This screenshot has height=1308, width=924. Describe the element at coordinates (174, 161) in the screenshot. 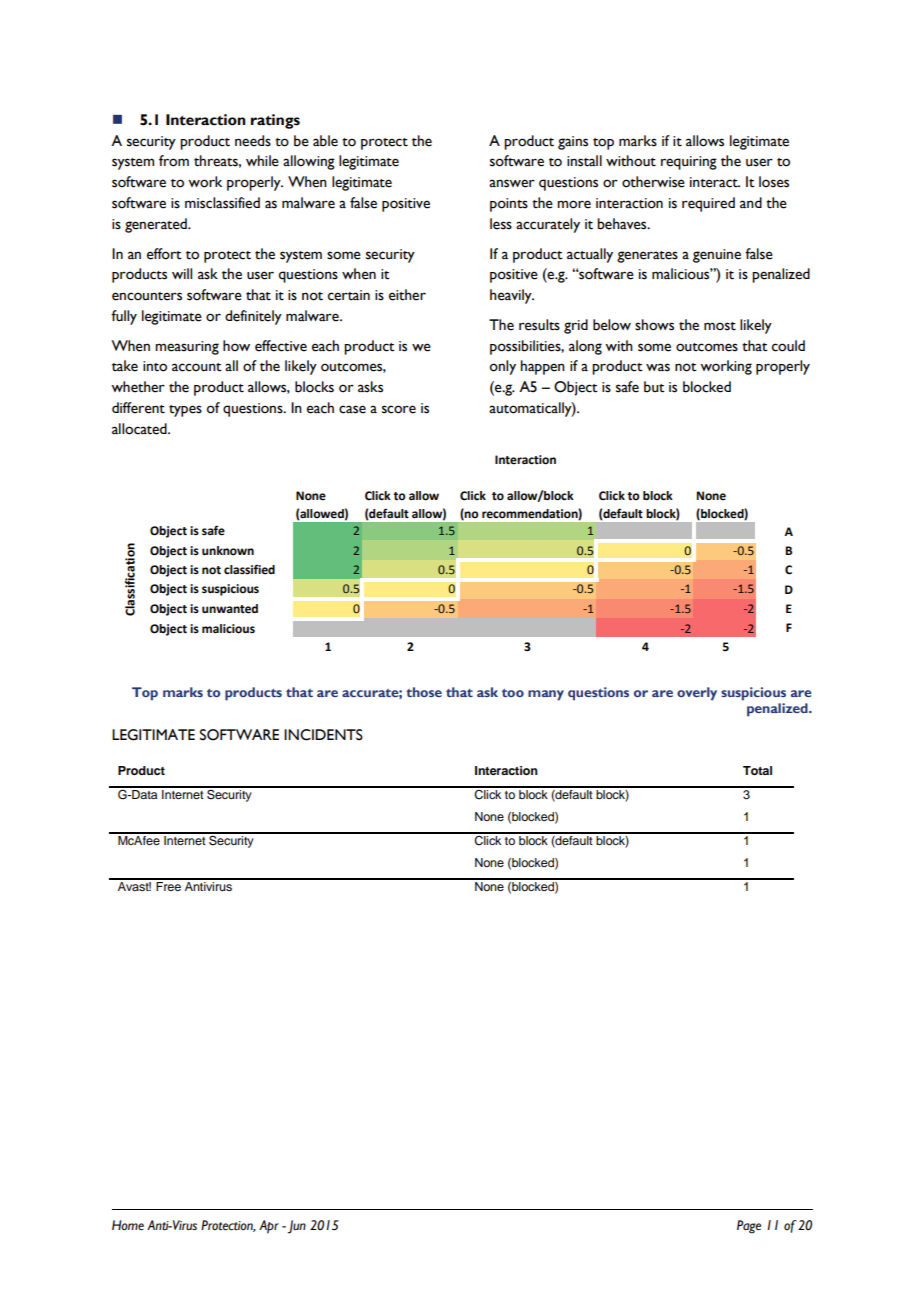

I see `from` at that location.
